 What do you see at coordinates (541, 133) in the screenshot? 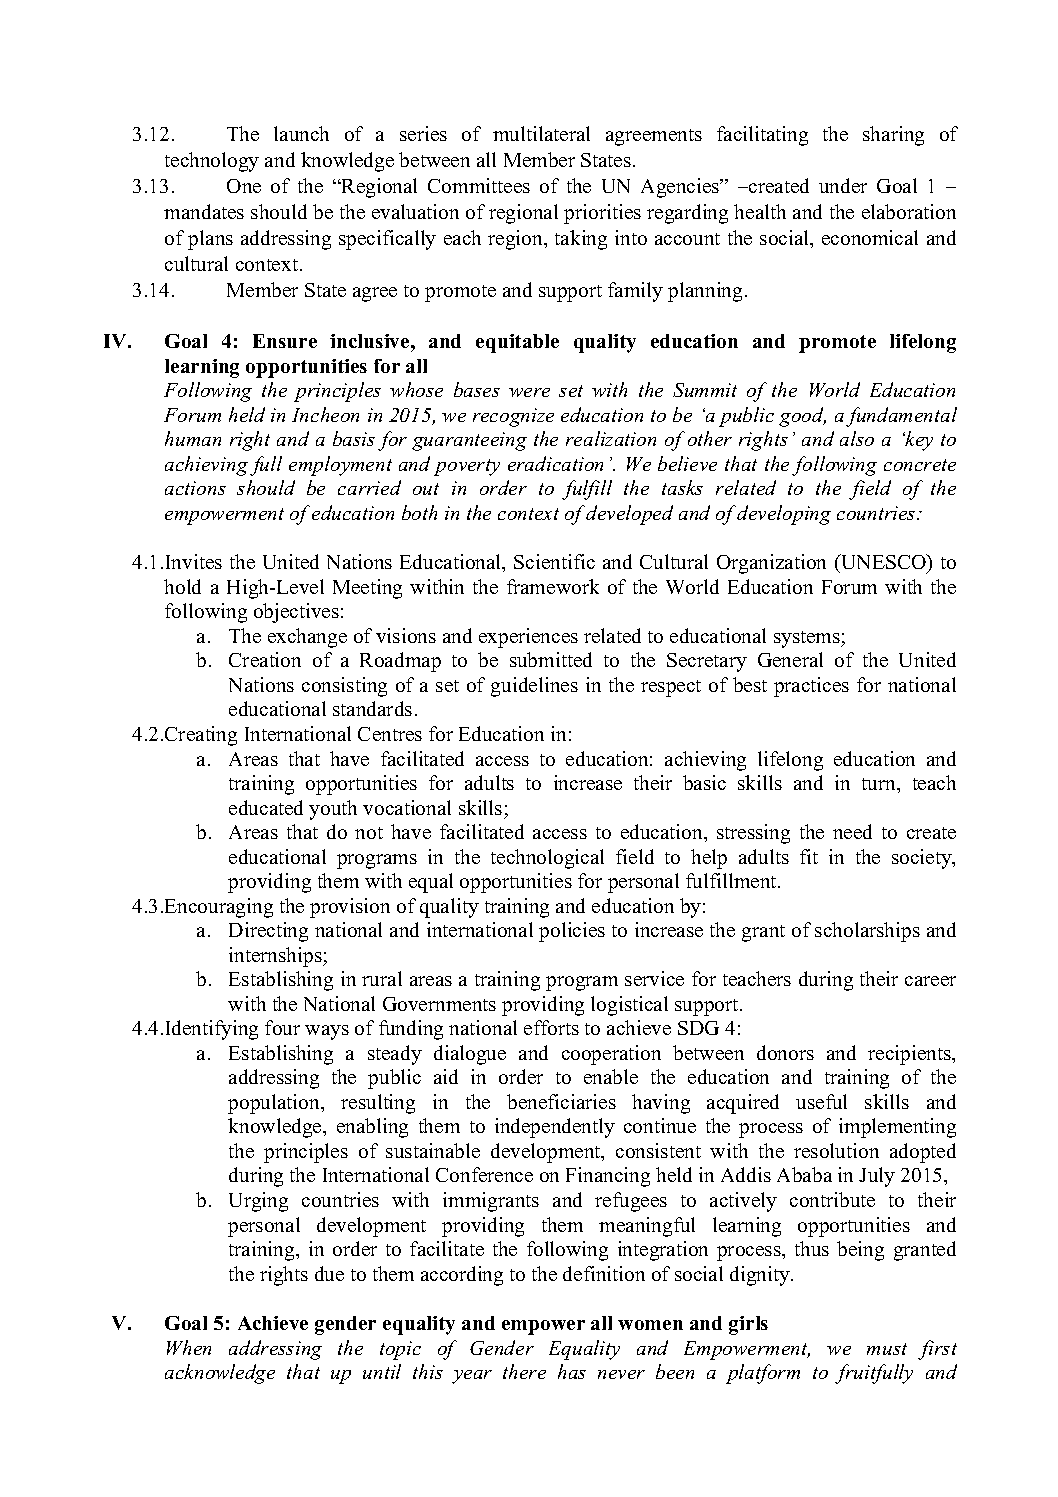
I see `multilateral` at bounding box center [541, 133].
